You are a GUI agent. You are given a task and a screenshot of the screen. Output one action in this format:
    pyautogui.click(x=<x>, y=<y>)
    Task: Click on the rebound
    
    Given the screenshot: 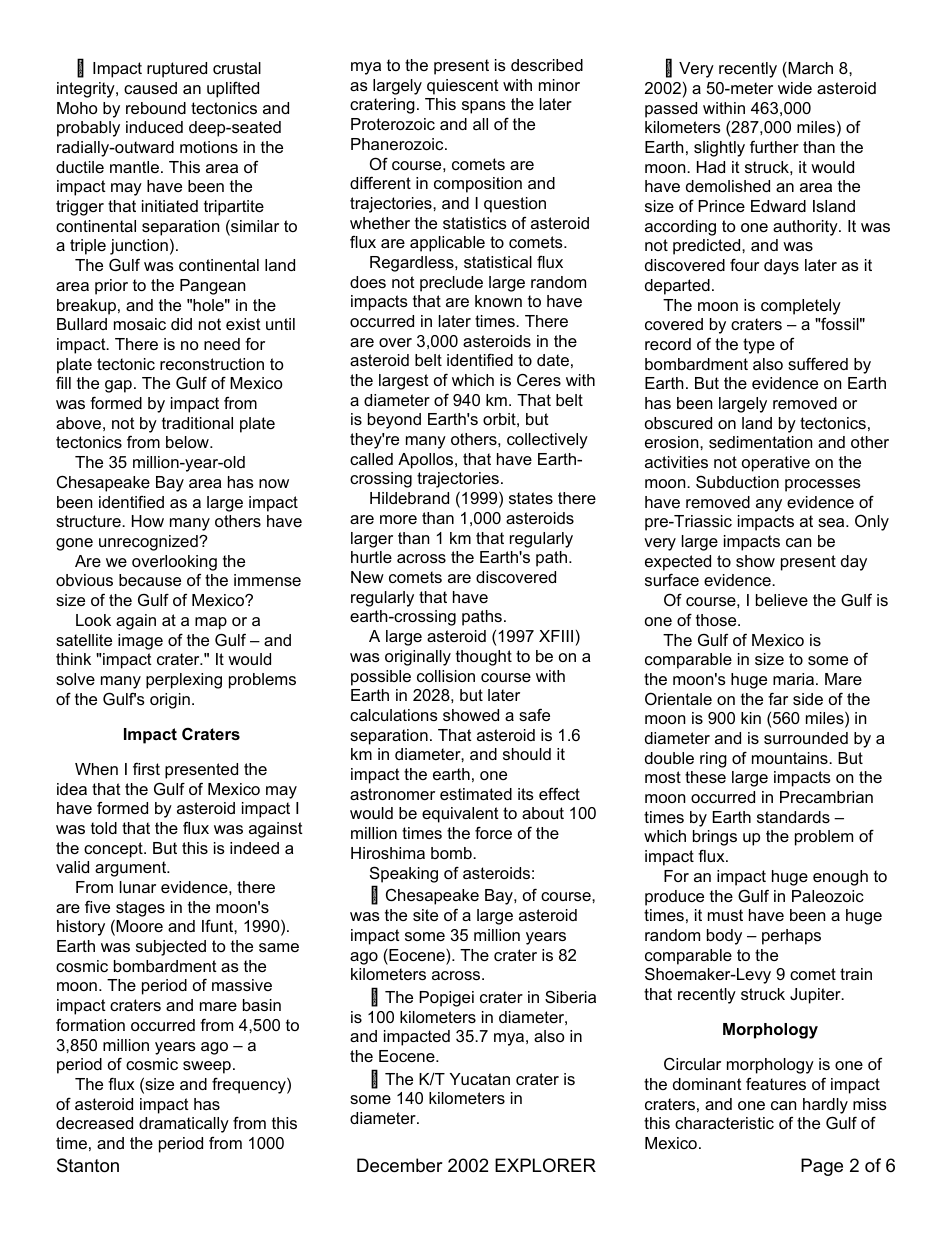 What is the action you would take?
    pyautogui.click(x=156, y=108)
